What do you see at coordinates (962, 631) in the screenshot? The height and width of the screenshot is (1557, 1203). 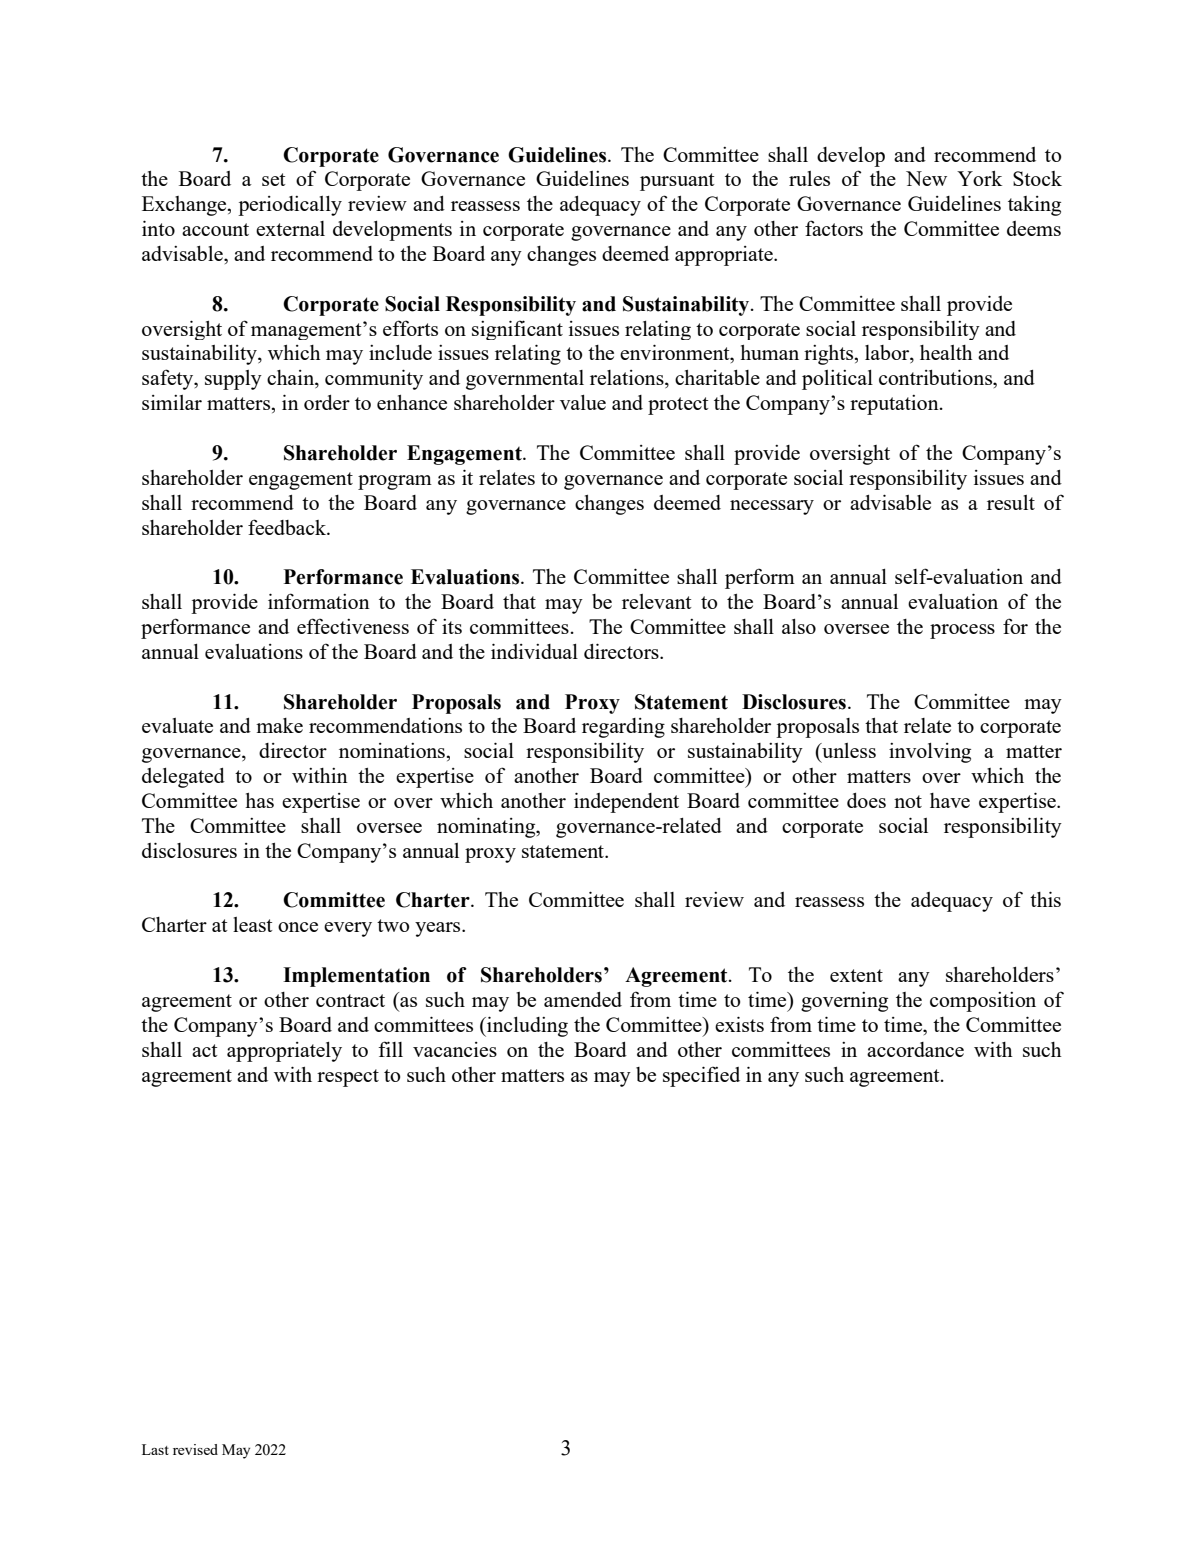 I see `process` at bounding box center [962, 631].
